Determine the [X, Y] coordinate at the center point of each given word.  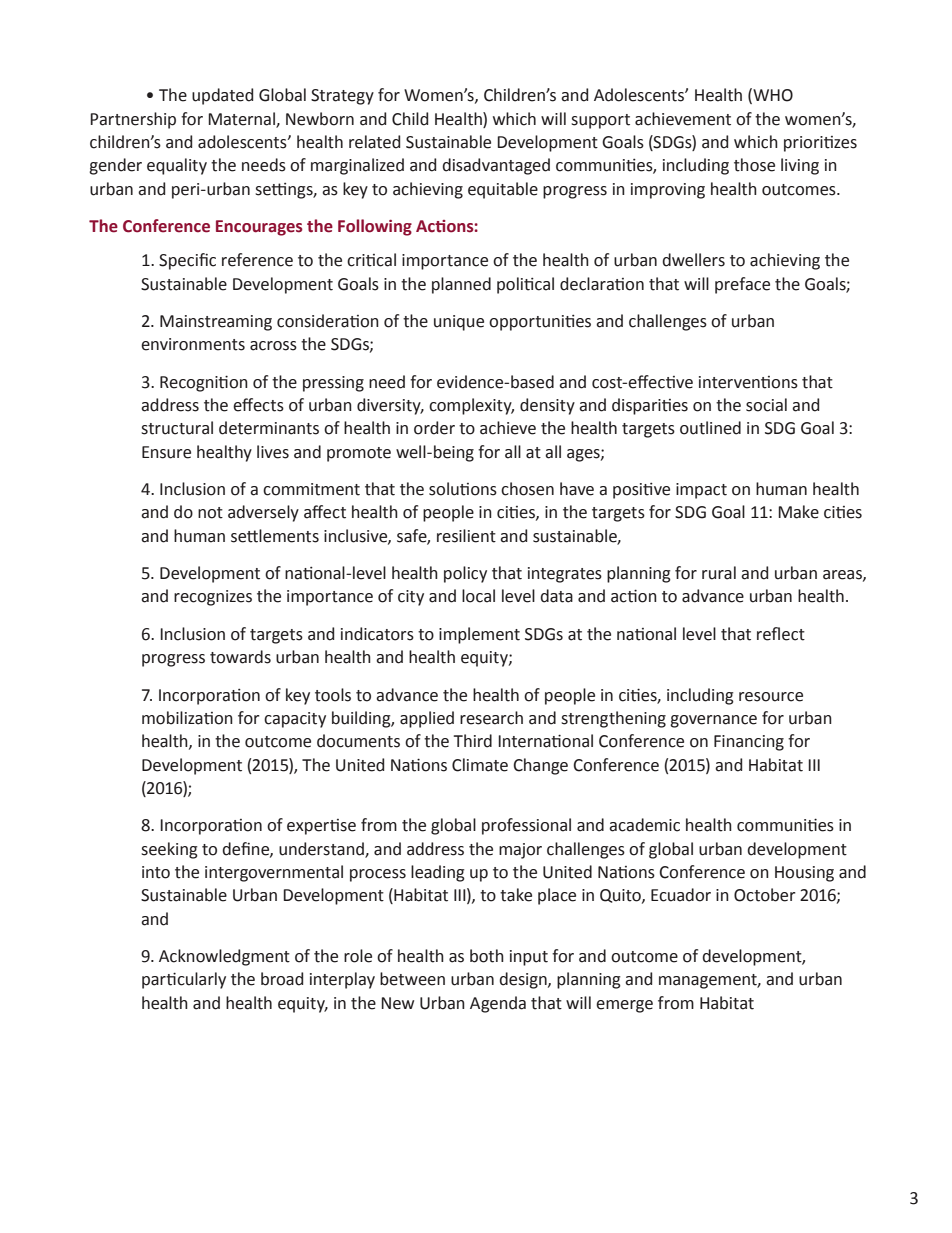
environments [193, 344]
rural [719, 573]
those [754, 165]
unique [459, 323]
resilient [466, 536]
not [210, 513]
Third [473, 741]
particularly [184, 980]
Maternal [242, 119]
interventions [748, 382]
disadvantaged [496, 166]
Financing [749, 743]
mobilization [187, 718]
